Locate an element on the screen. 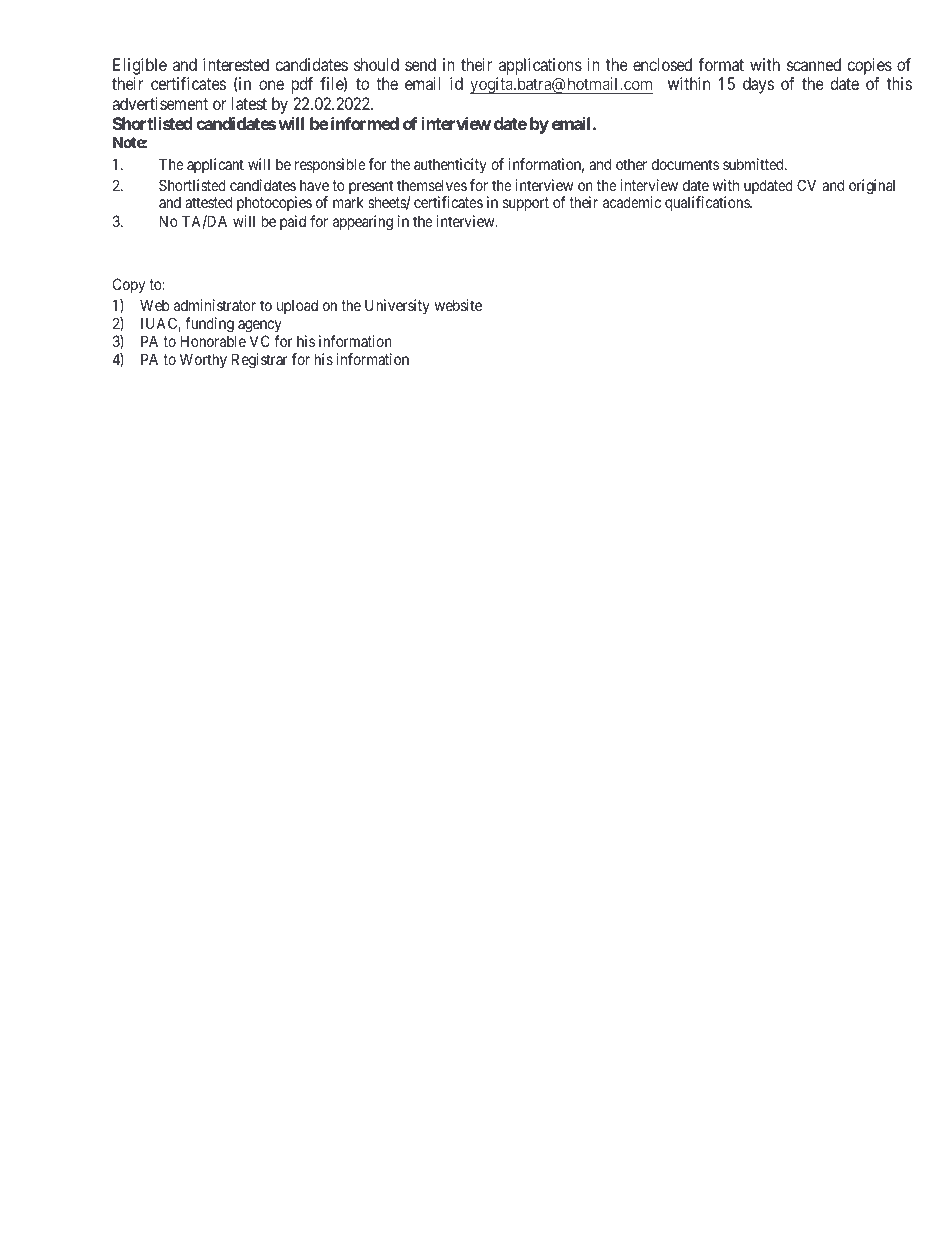  Worthy is located at coordinates (203, 360).
